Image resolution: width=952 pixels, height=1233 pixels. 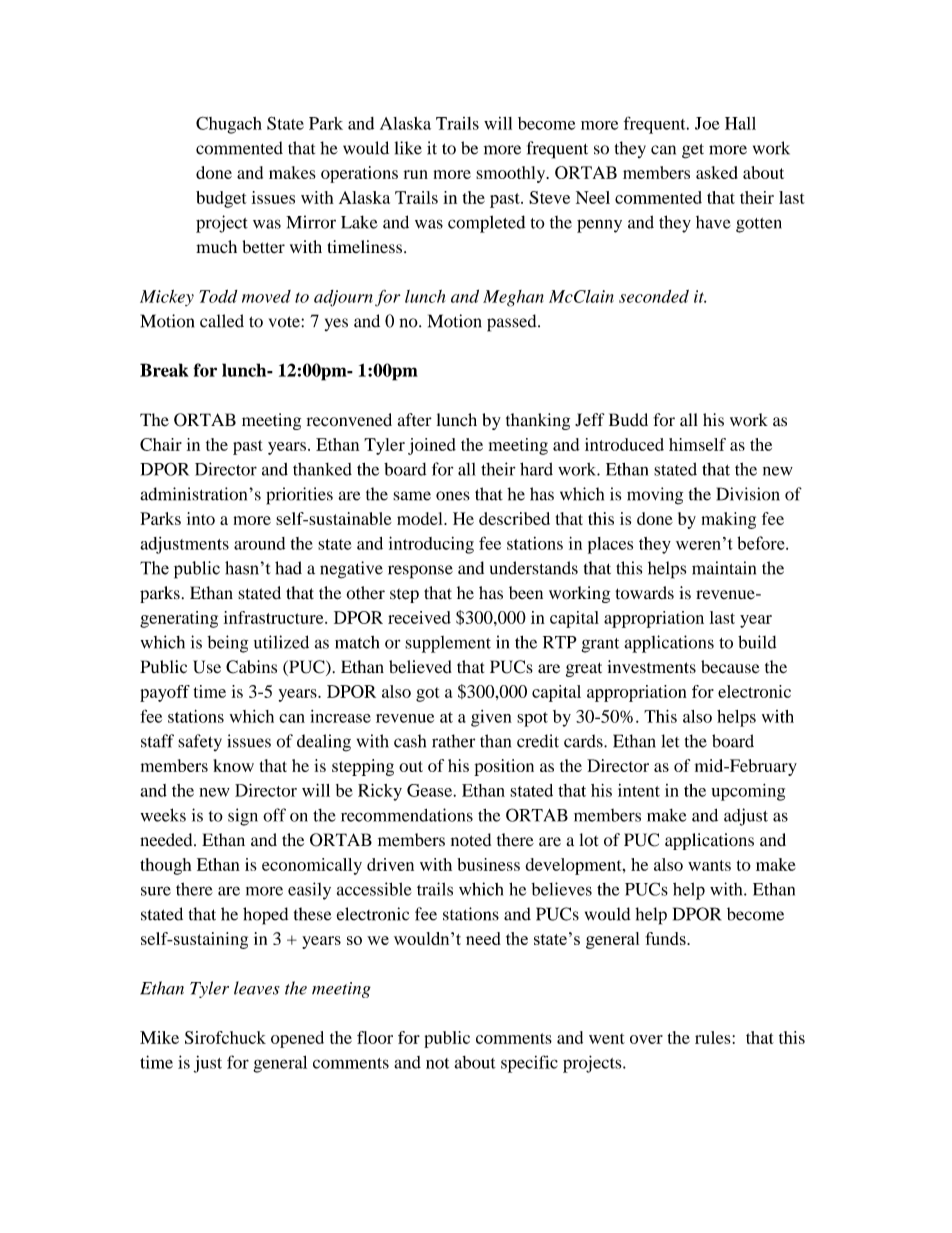 I want to click on response, so click(x=420, y=572).
